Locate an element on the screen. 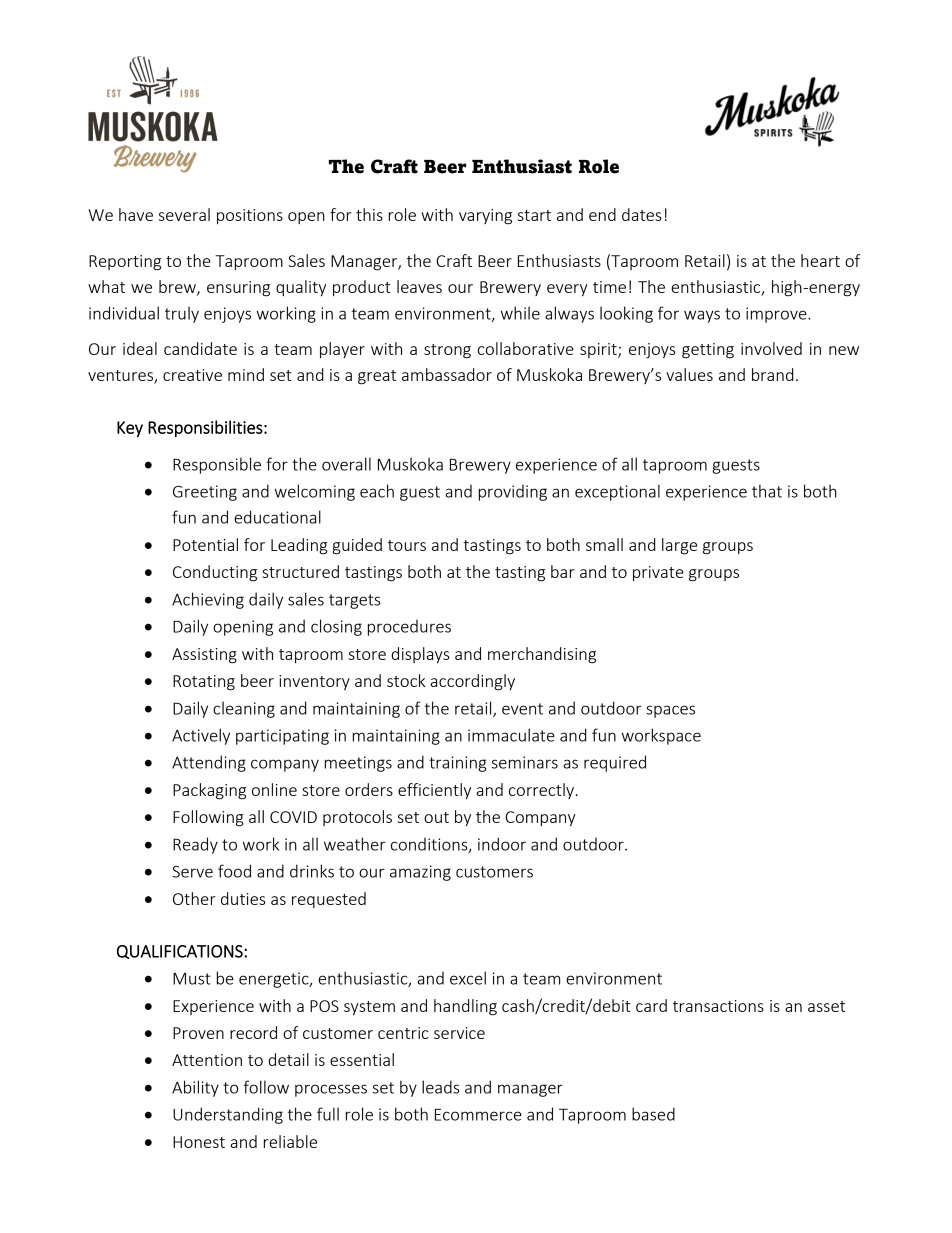 The height and width of the screenshot is (1233, 952). Understanding is located at coordinates (228, 1115).
